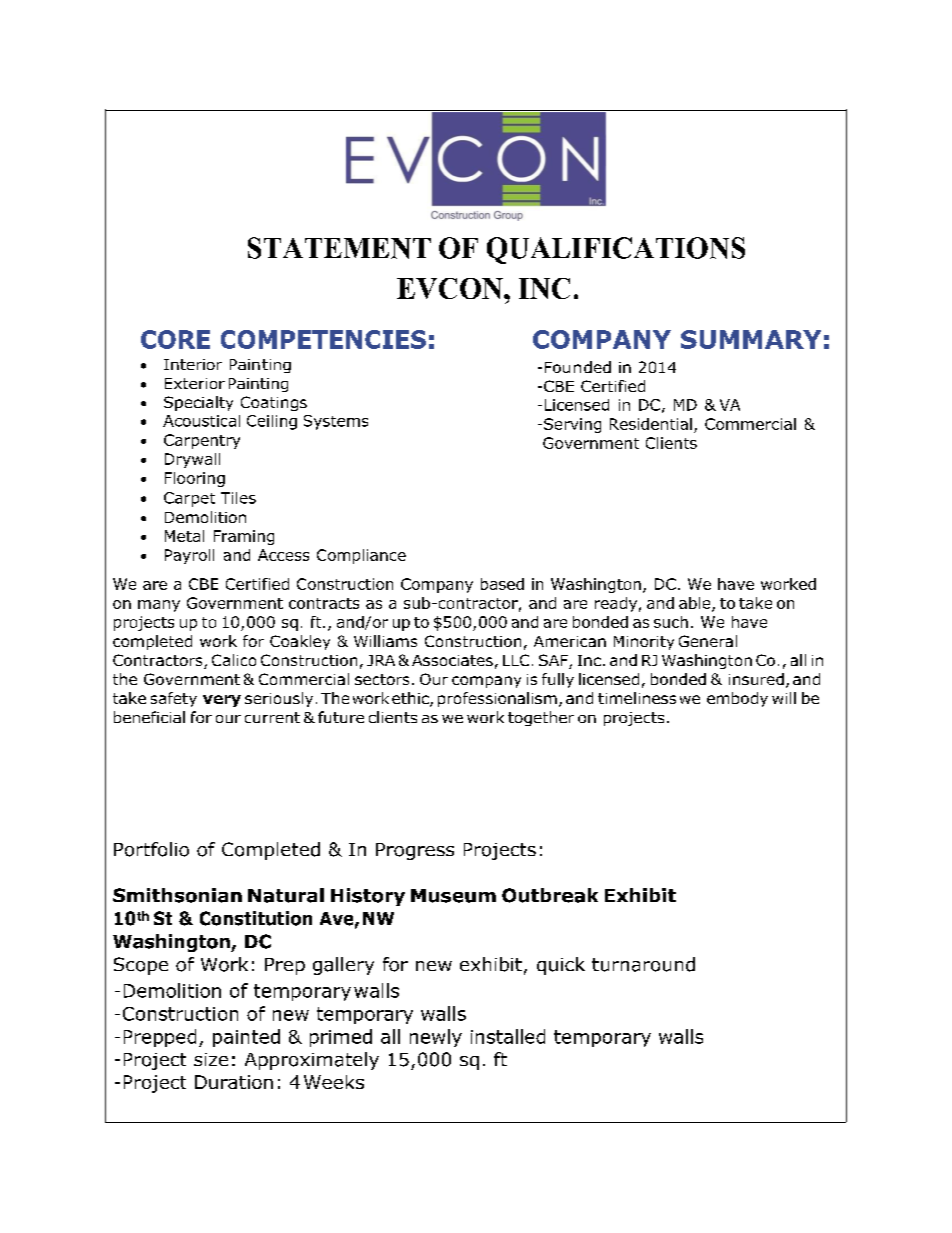  What do you see at coordinates (234, 660) in the screenshot?
I see `Calico` at bounding box center [234, 660].
